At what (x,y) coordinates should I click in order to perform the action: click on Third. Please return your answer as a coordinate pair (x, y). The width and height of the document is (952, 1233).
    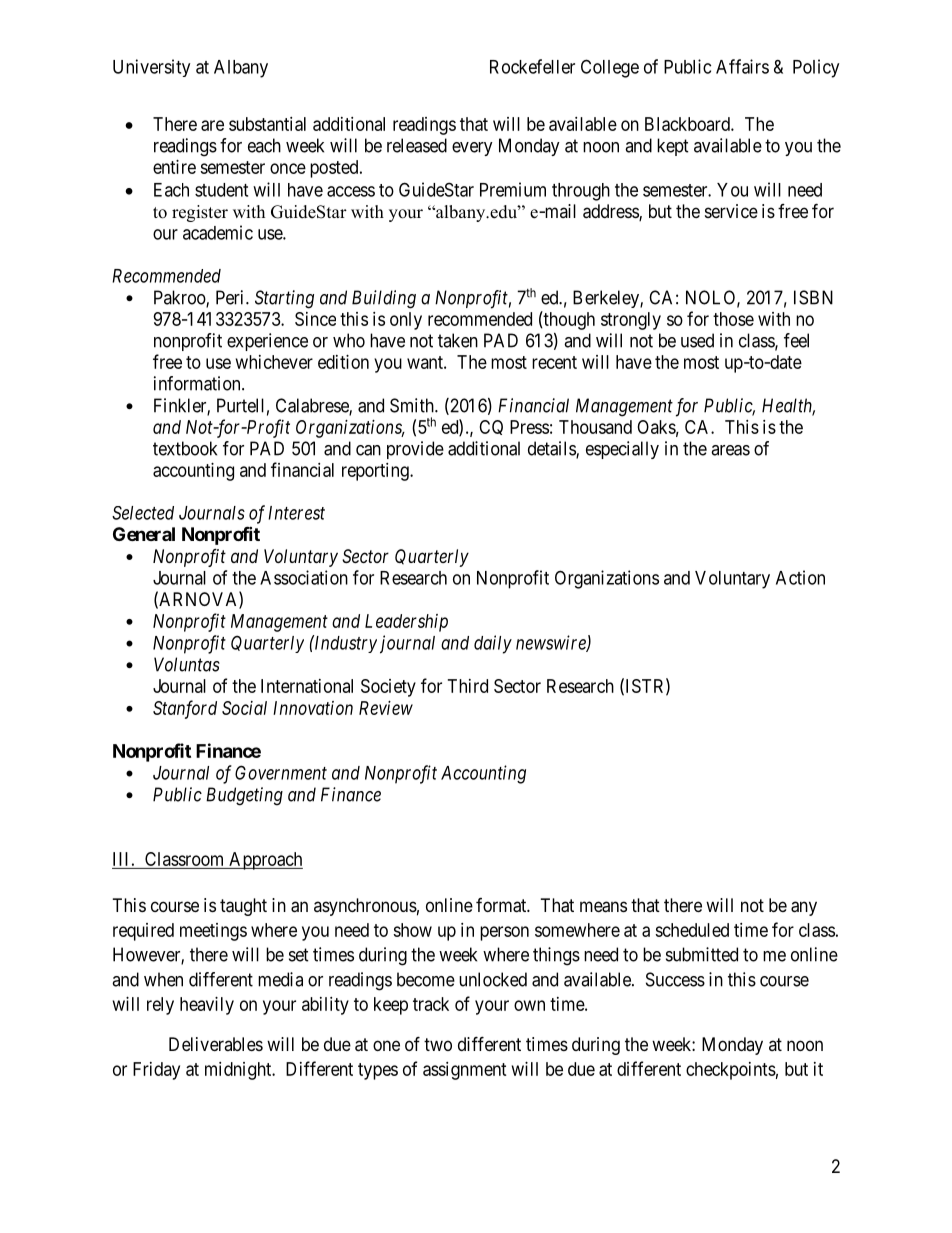
    Looking at the image, I should click on (468, 686).
